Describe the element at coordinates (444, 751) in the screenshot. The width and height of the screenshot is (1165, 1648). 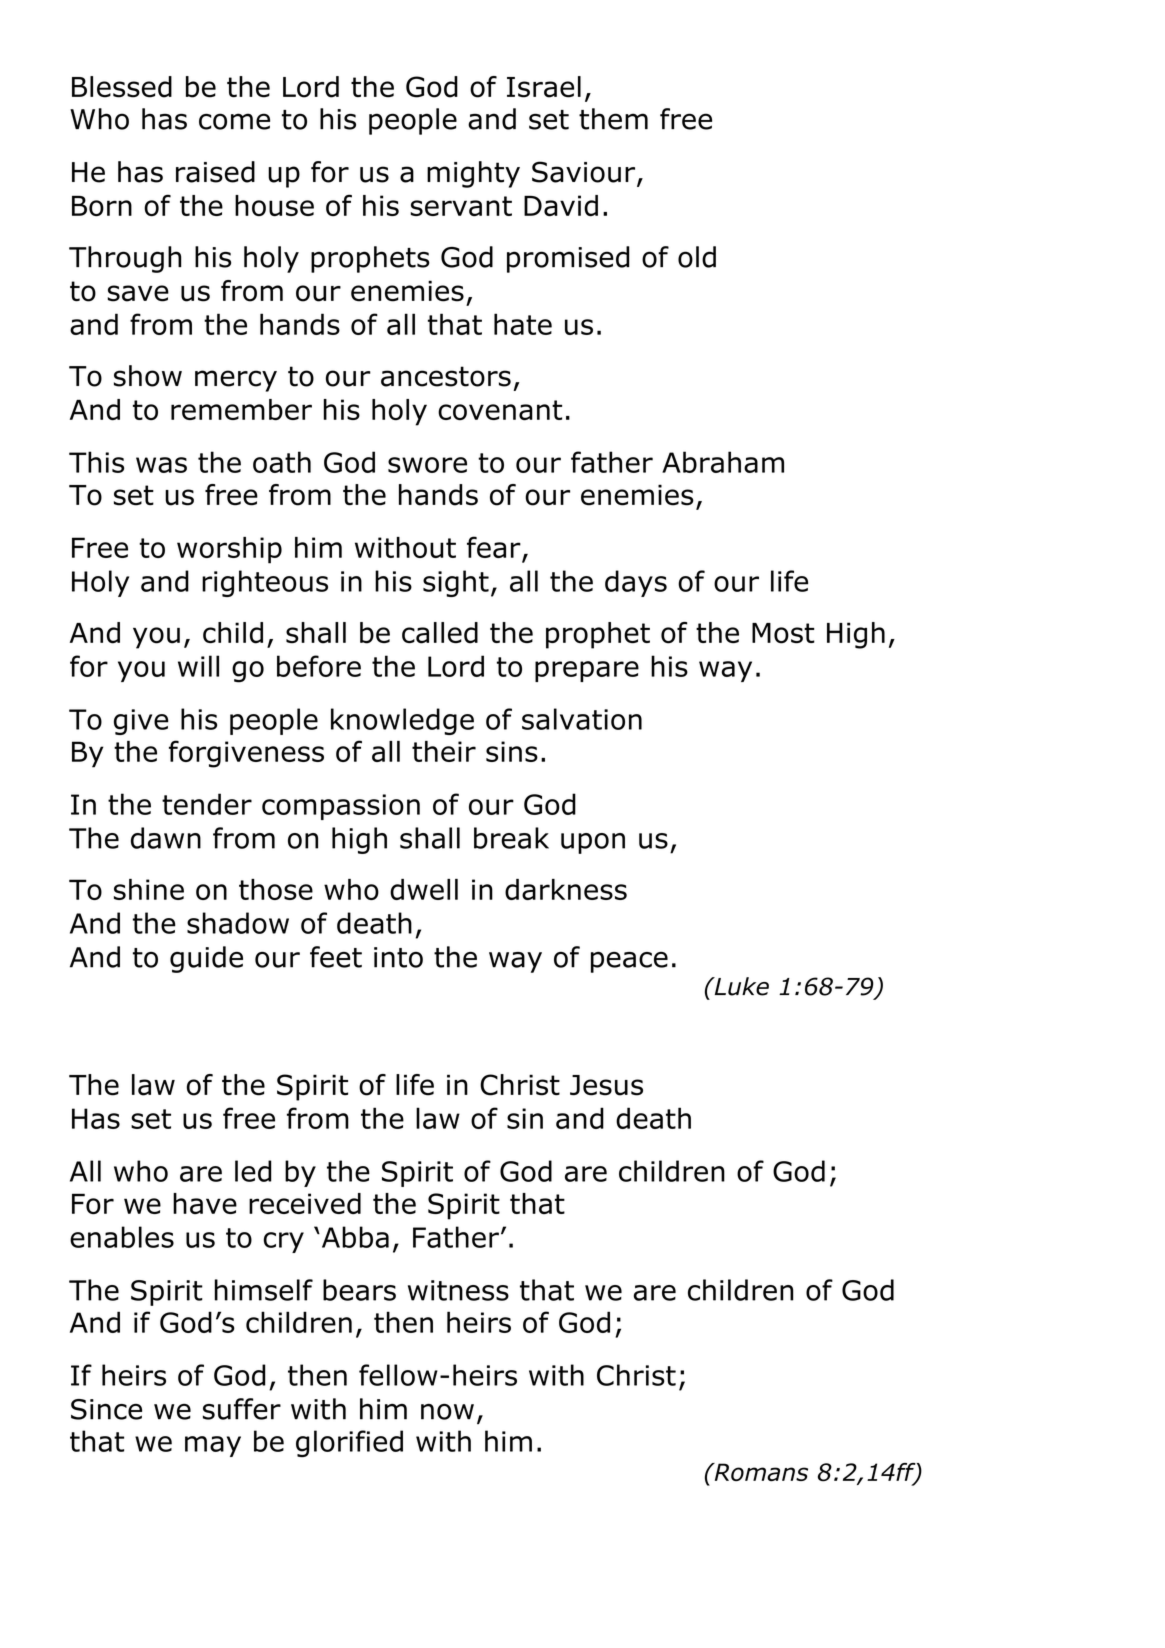
I see `their` at that location.
